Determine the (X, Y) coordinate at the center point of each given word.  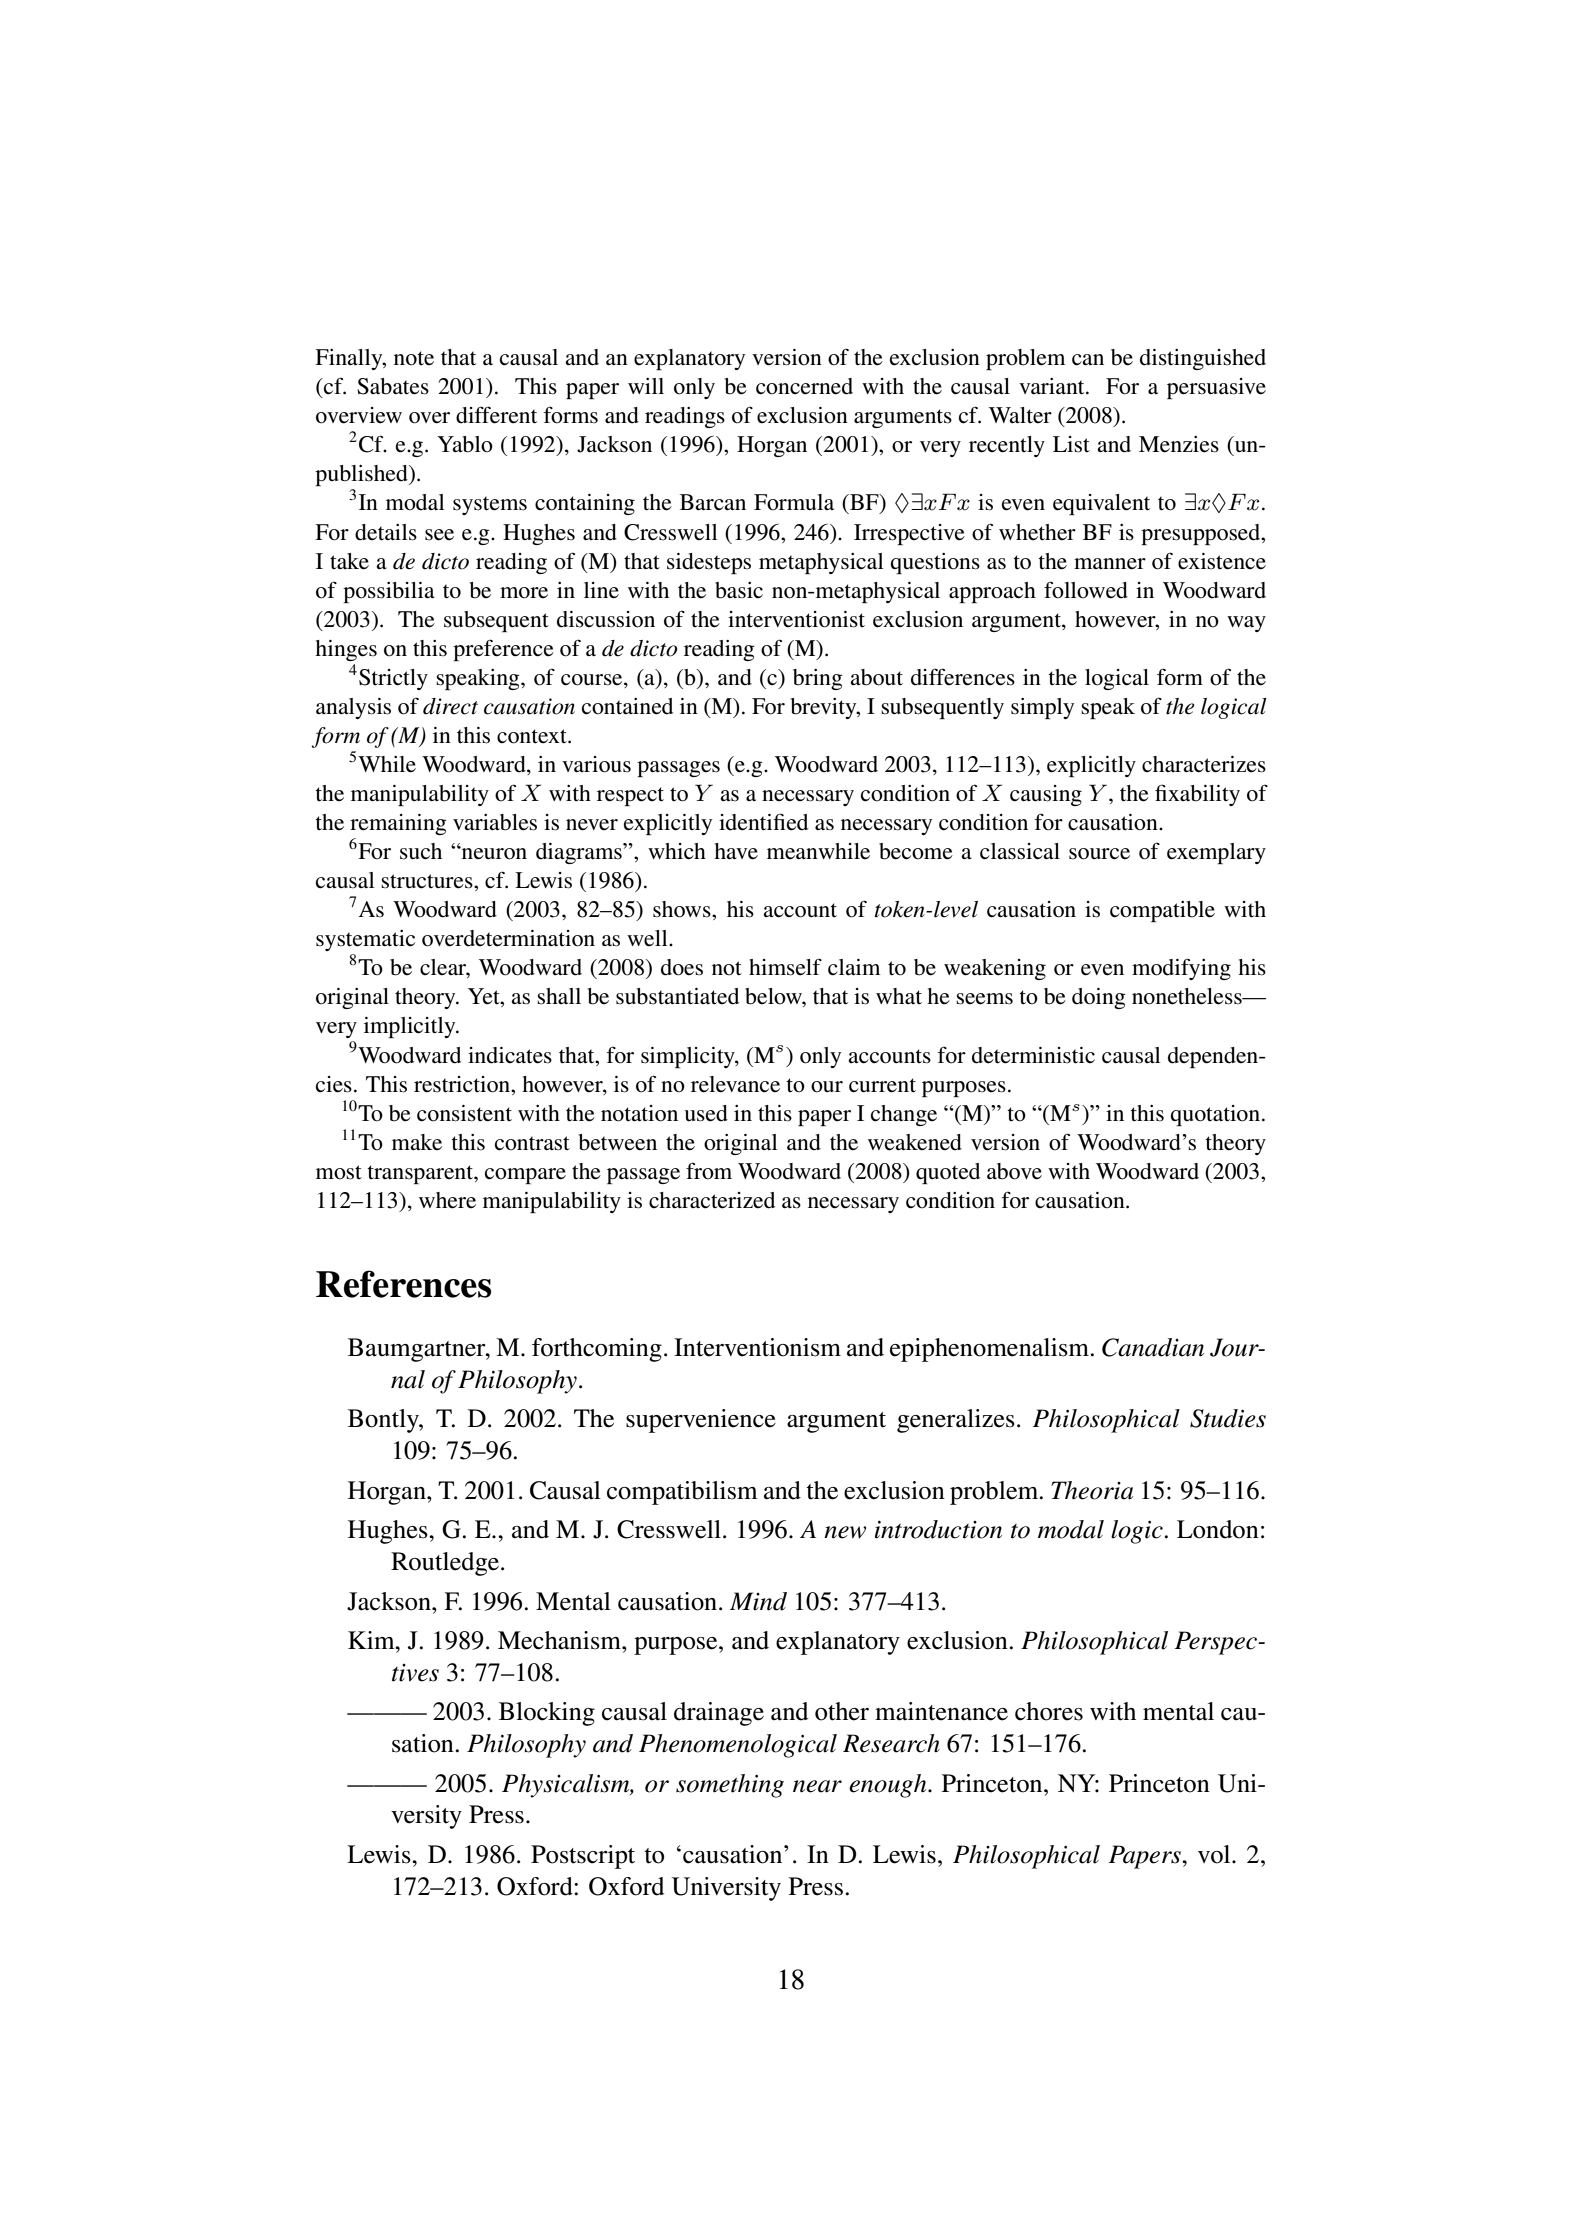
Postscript (583, 1857)
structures (428, 881)
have (736, 851)
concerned (804, 386)
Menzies (1179, 444)
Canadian (1153, 1347)
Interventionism (757, 1347)
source (1099, 854)
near (817, 1786)
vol (1215, 1854)
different (496, 415)
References (403, 1284)
